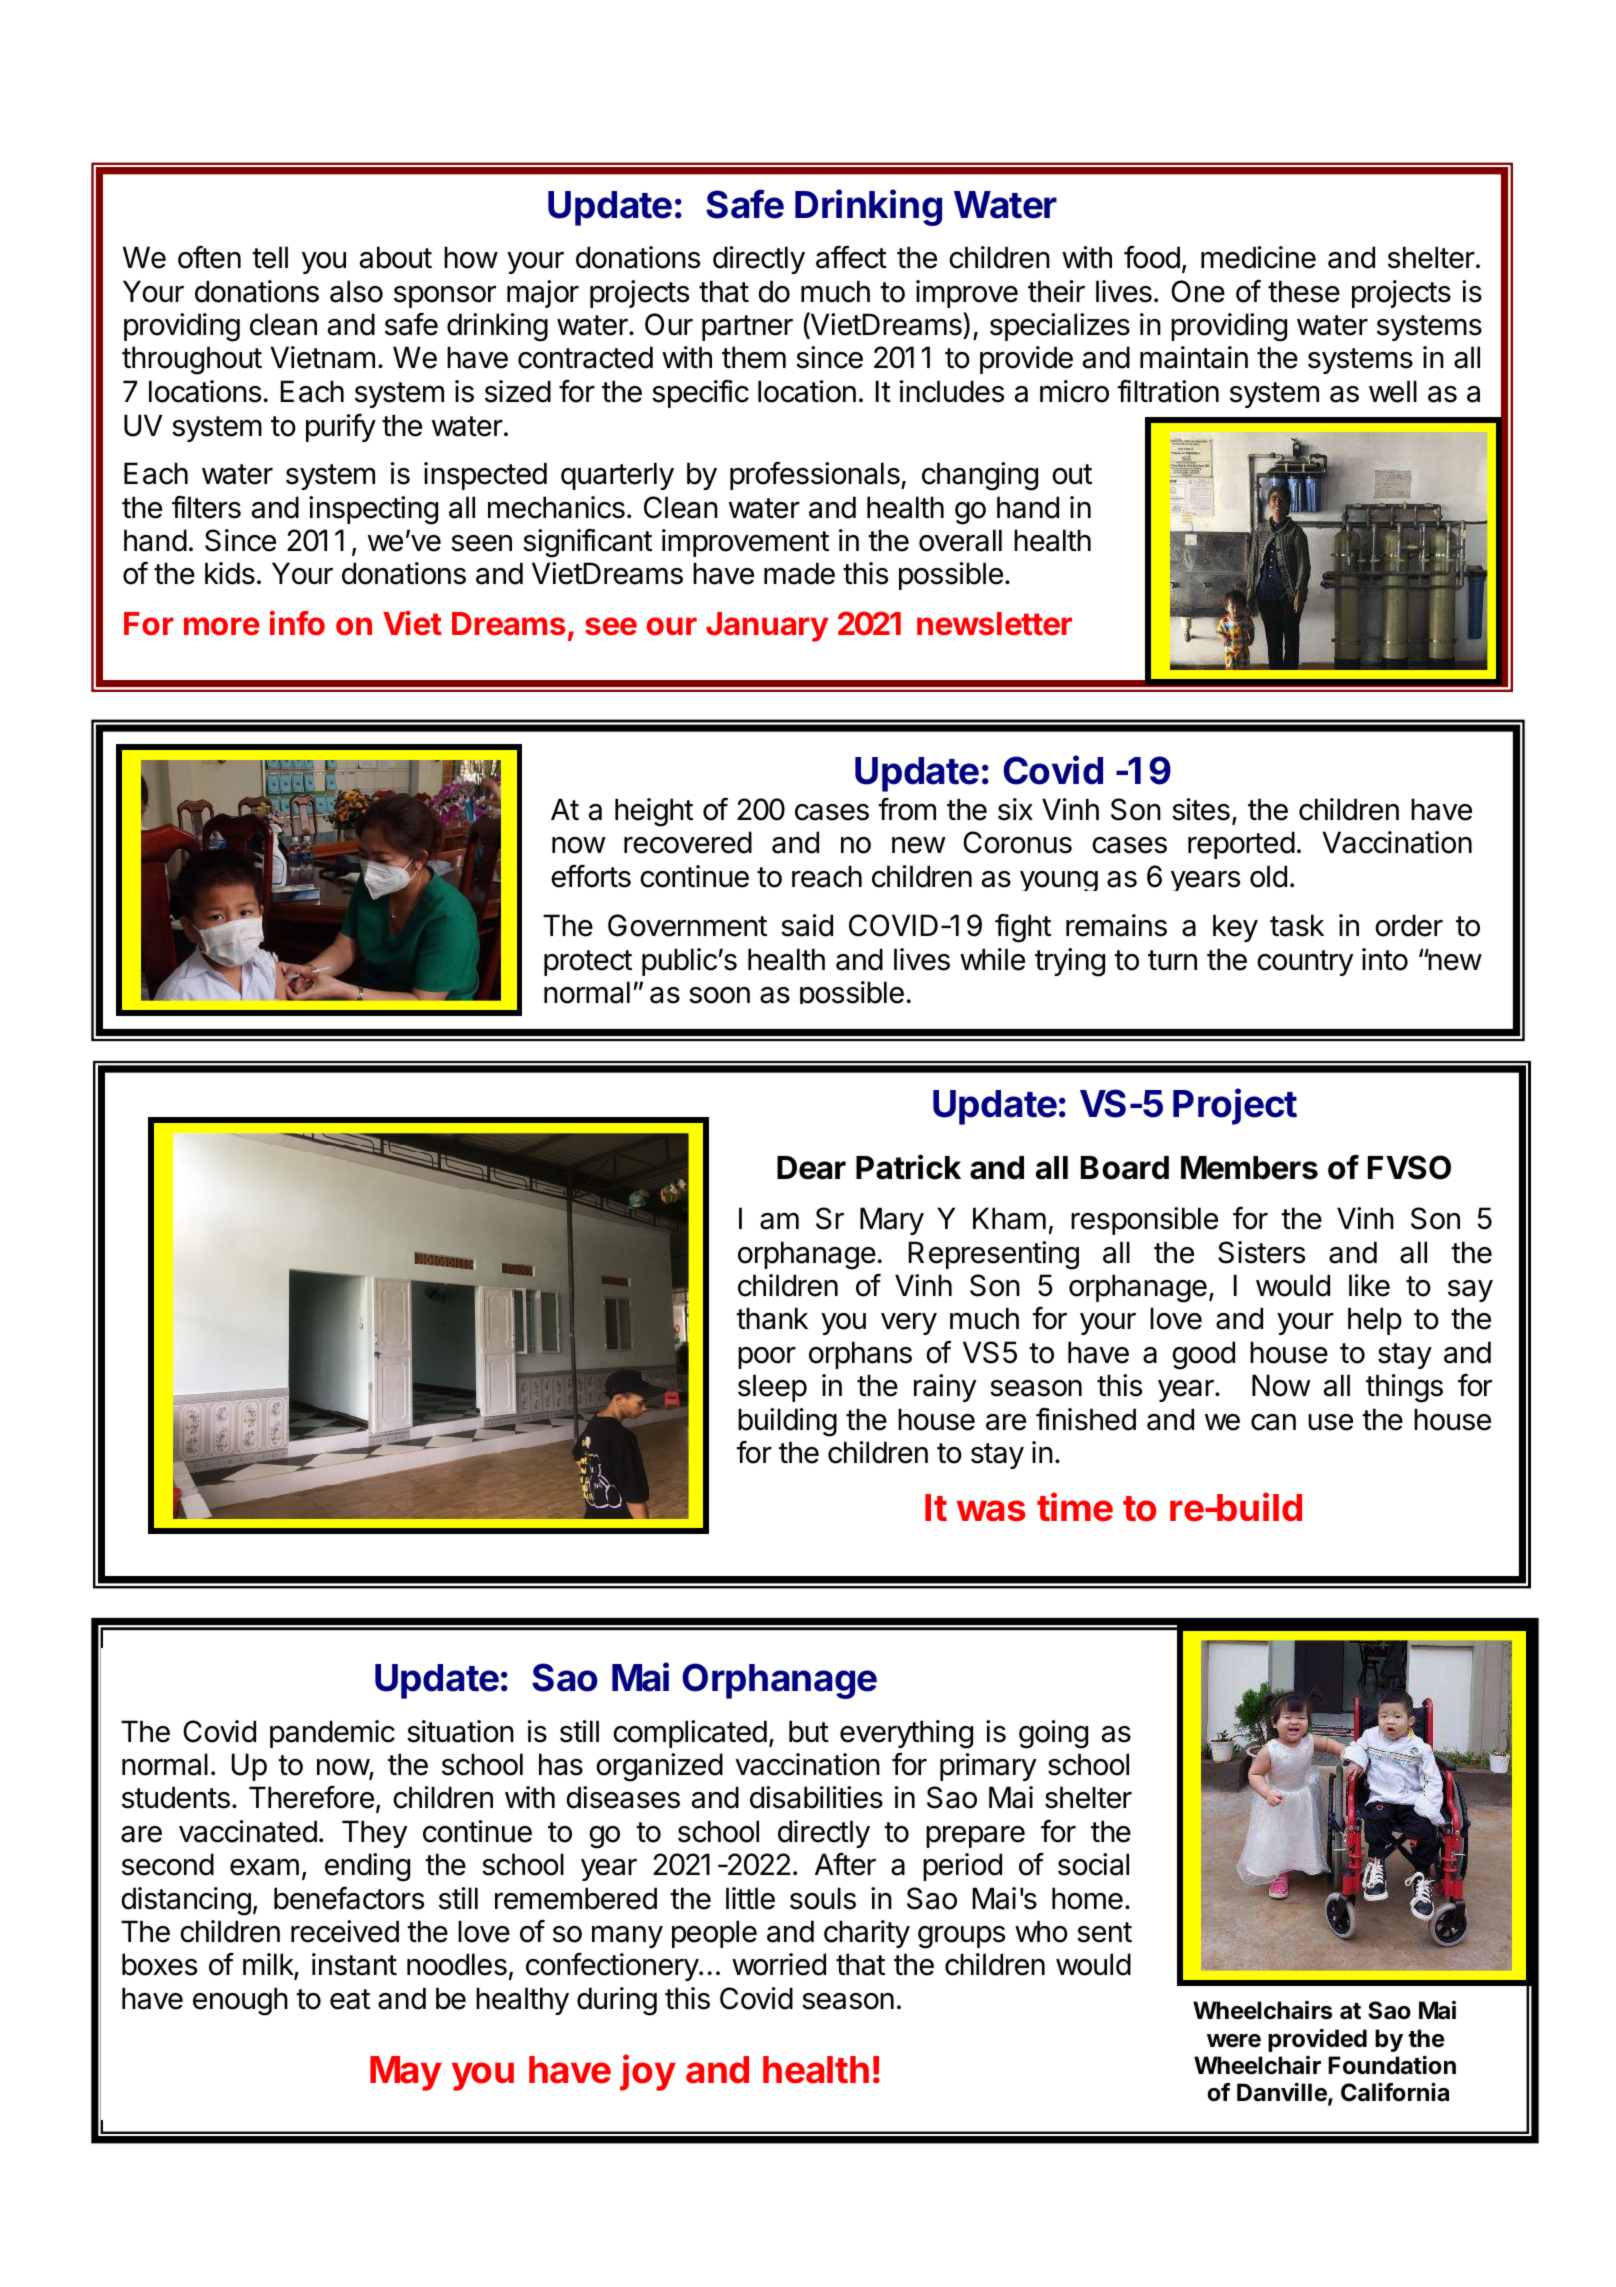  I want to click on partner, so click(747, 328).
